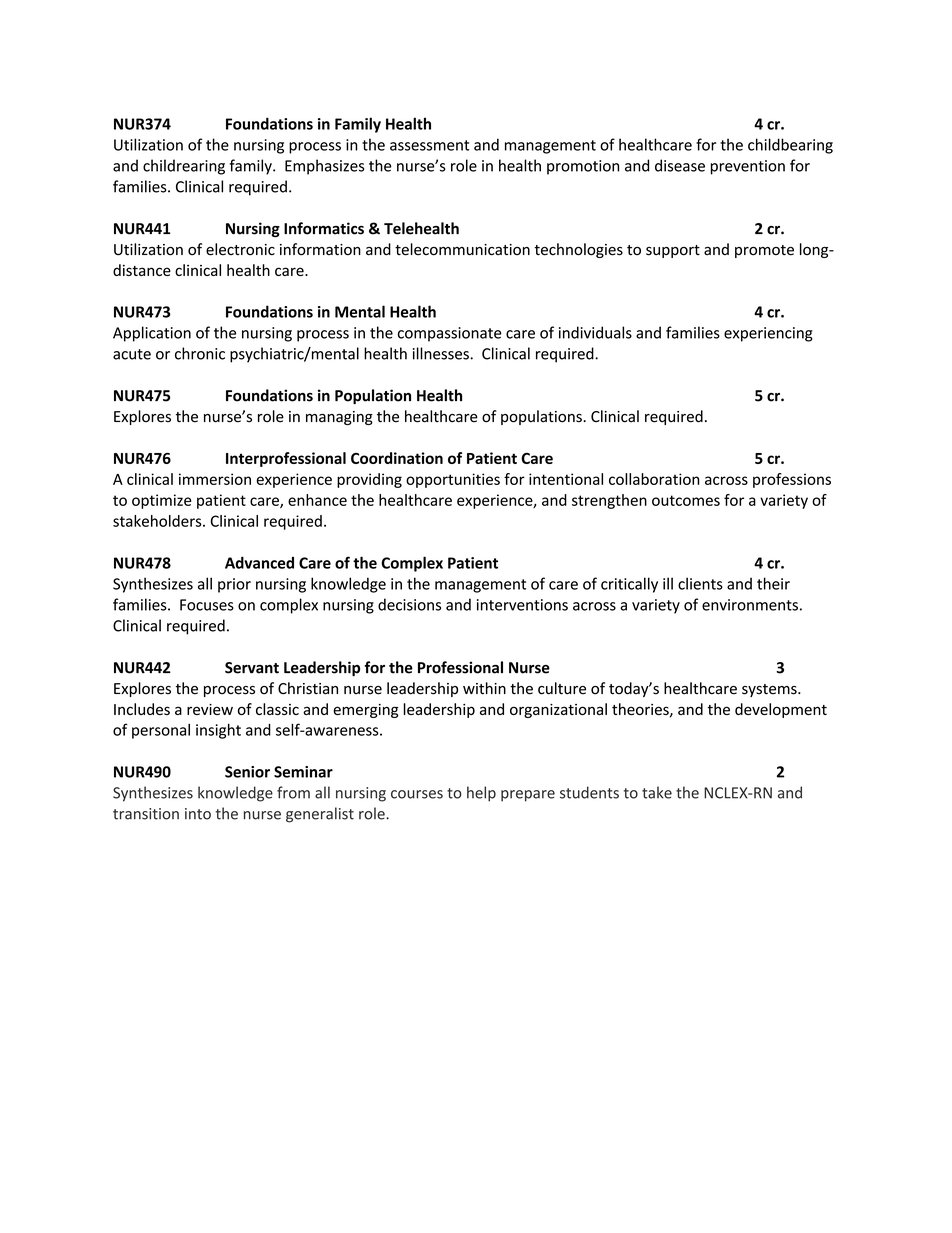 Image resolution: width=952 pixels, height=1233 pixels. Describe the element at coordinates (768, 334) in the document. I see `experiencing` at that location.
